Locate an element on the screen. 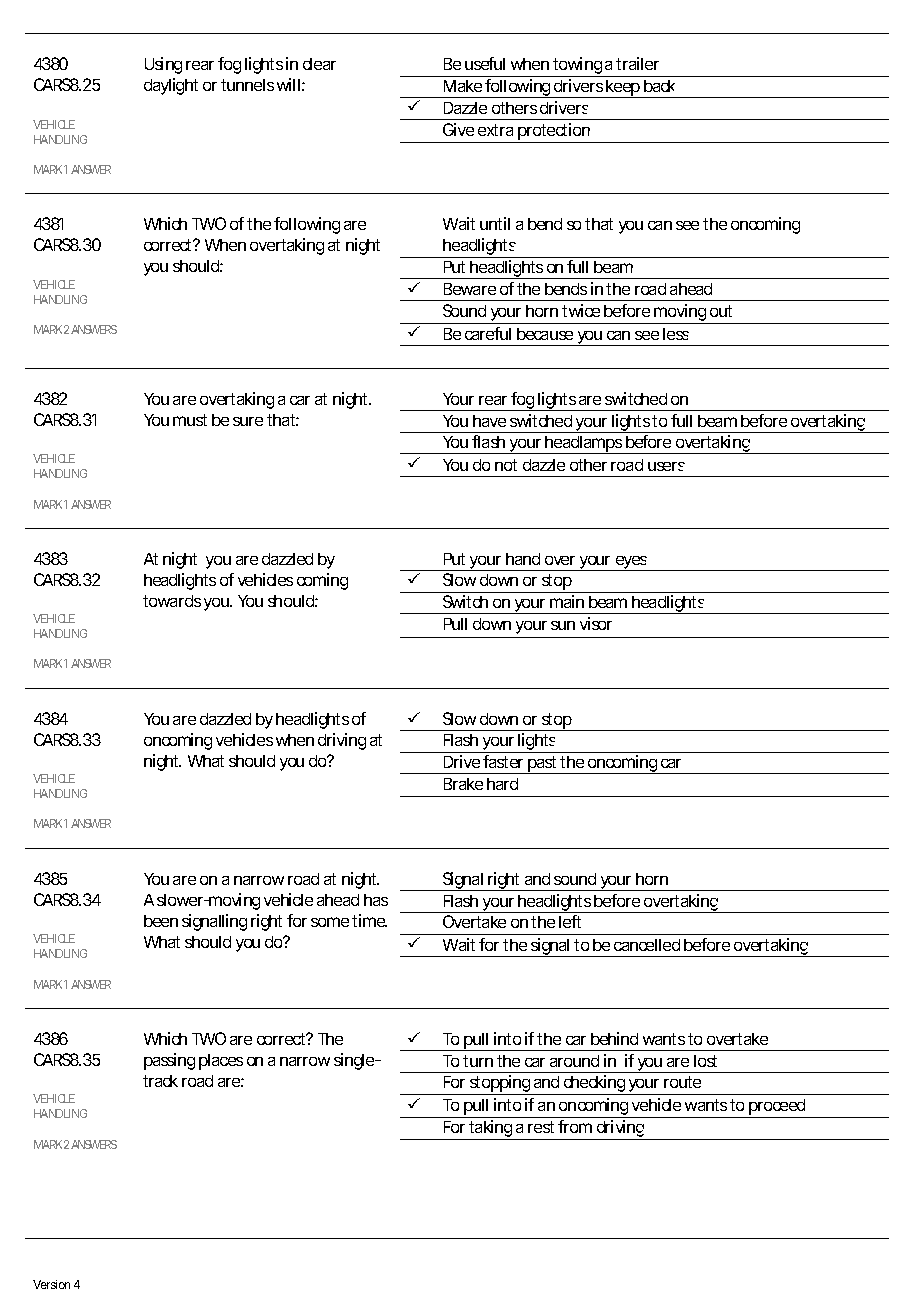 The height and width of the screenshot is (1308, 924). rest is located at coordinates (541, 1127).
